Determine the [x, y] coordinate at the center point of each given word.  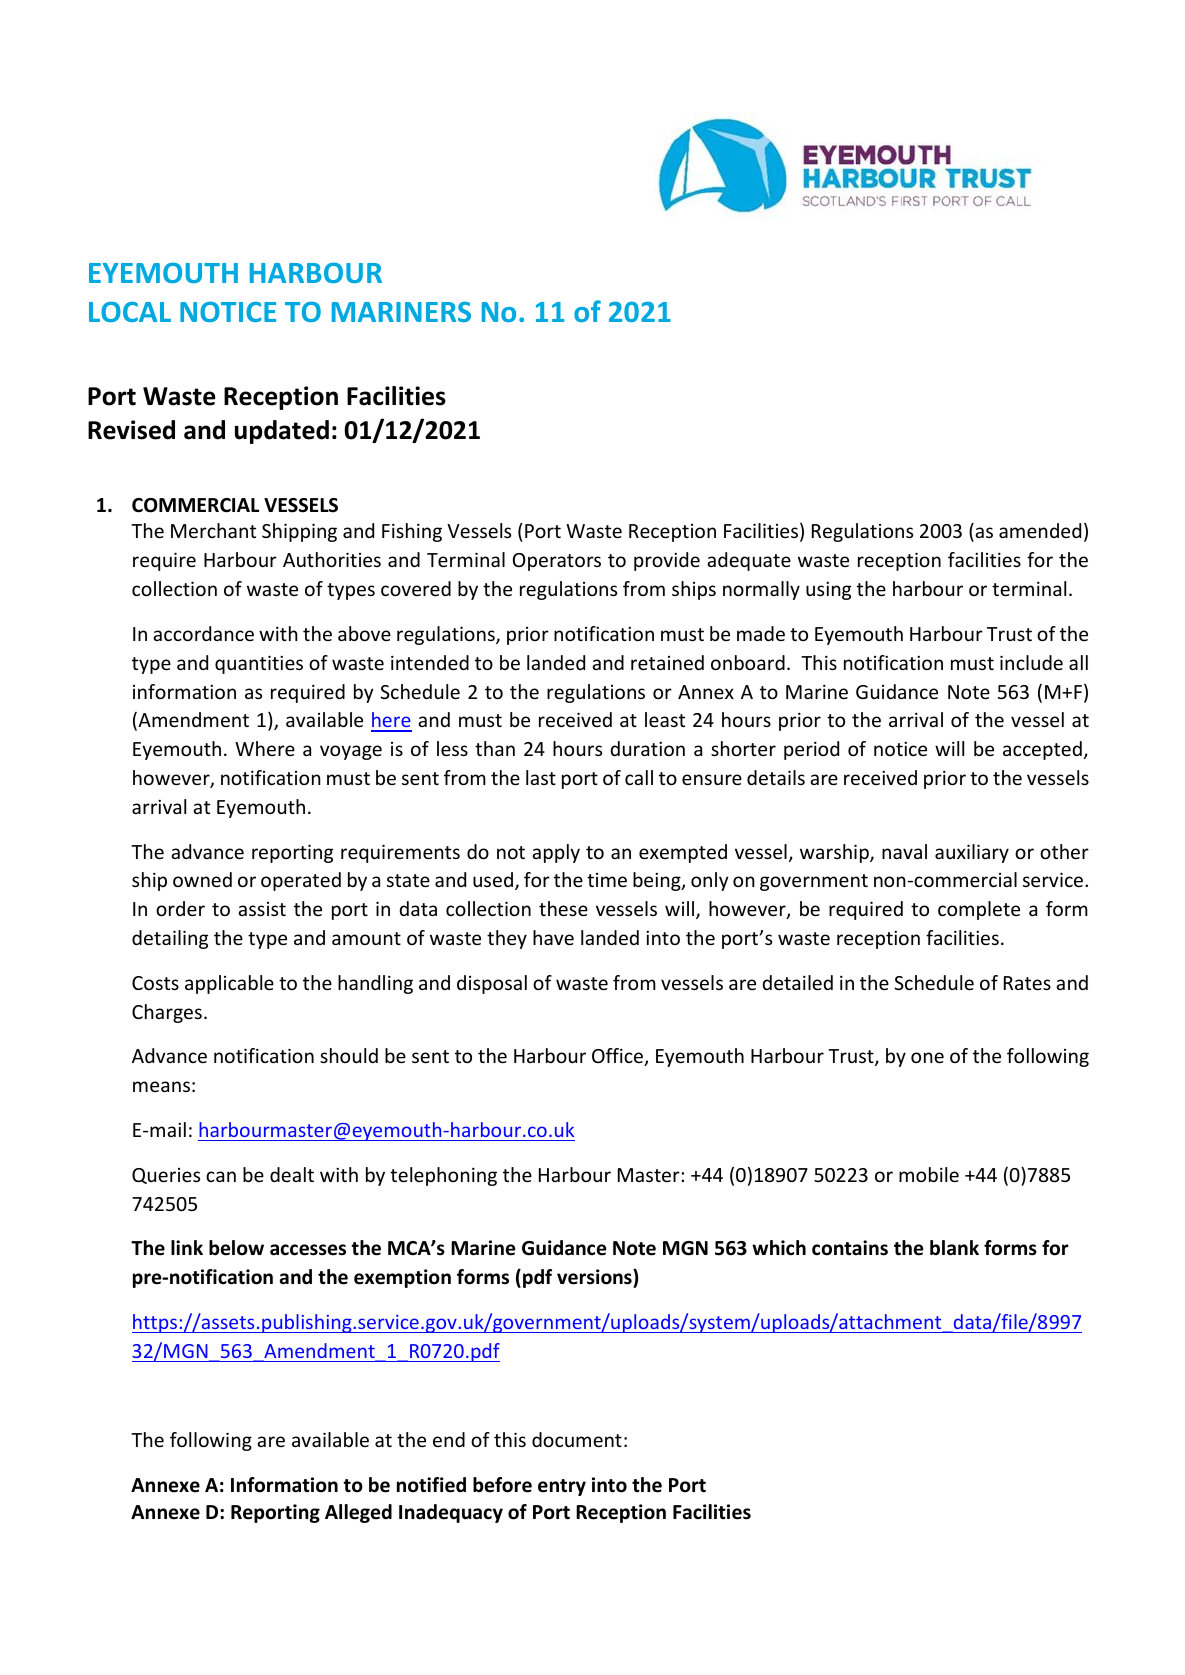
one [927, 1057]
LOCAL [130, 311]
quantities [259, 664]
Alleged [358, 1513]
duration [647, 748]
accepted [1042, 750]
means [161, 1086]
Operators [557, 562]
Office [619, 1057]
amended [1040, 530]
